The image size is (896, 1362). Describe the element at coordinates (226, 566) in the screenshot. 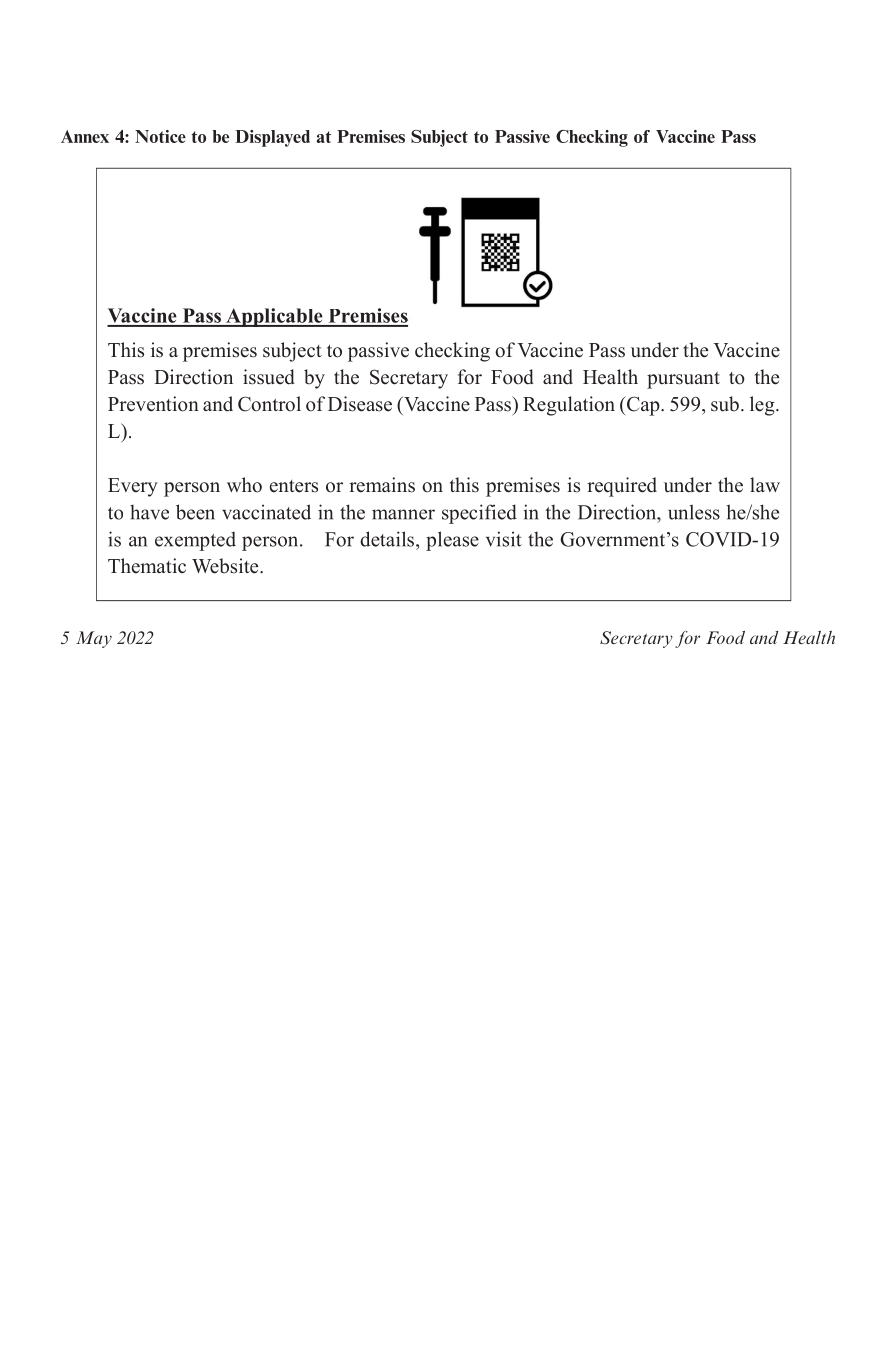

I see `Website` at that location.
